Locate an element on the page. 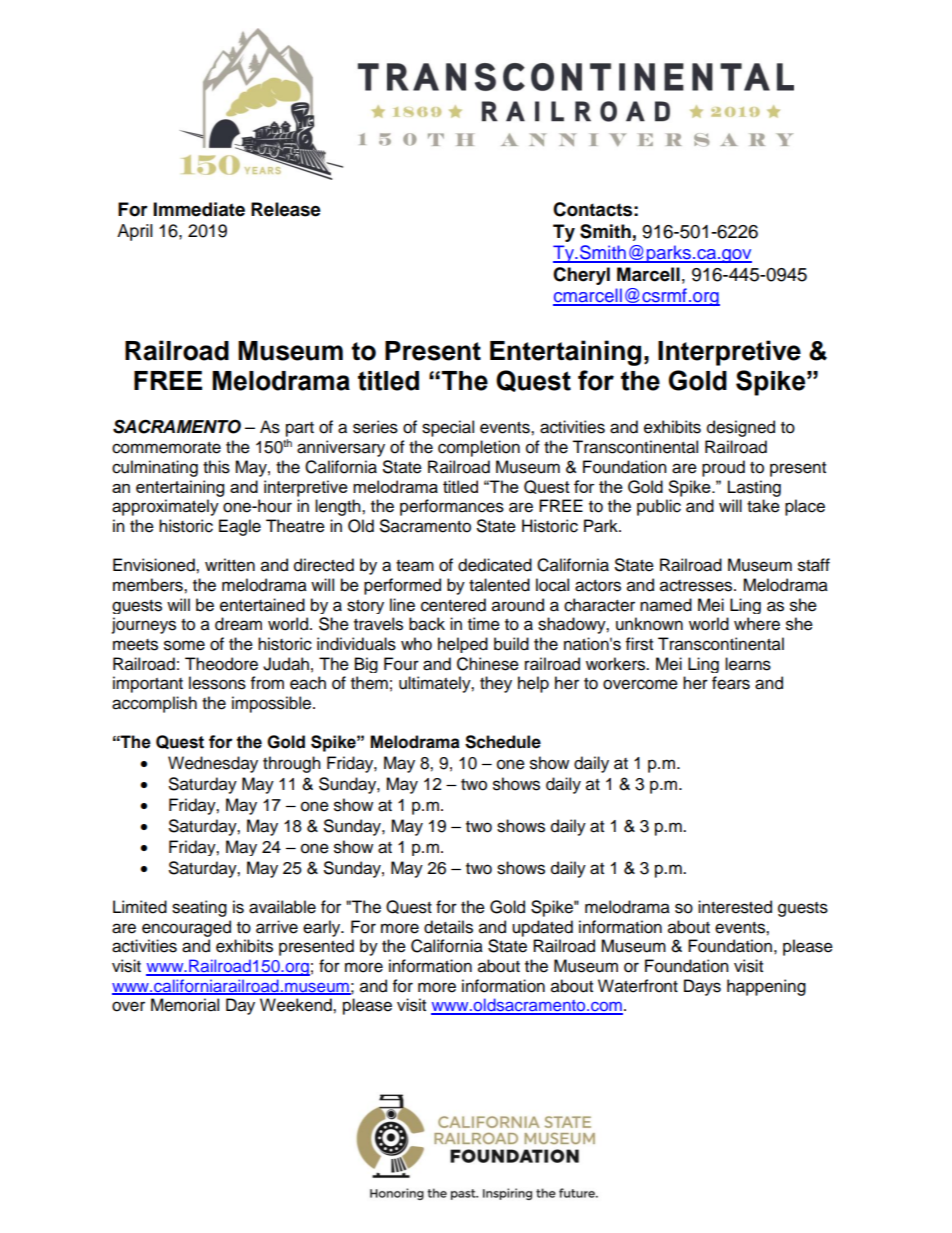 The image size is (952, 1233). details is located at coordinates (448, 927).
